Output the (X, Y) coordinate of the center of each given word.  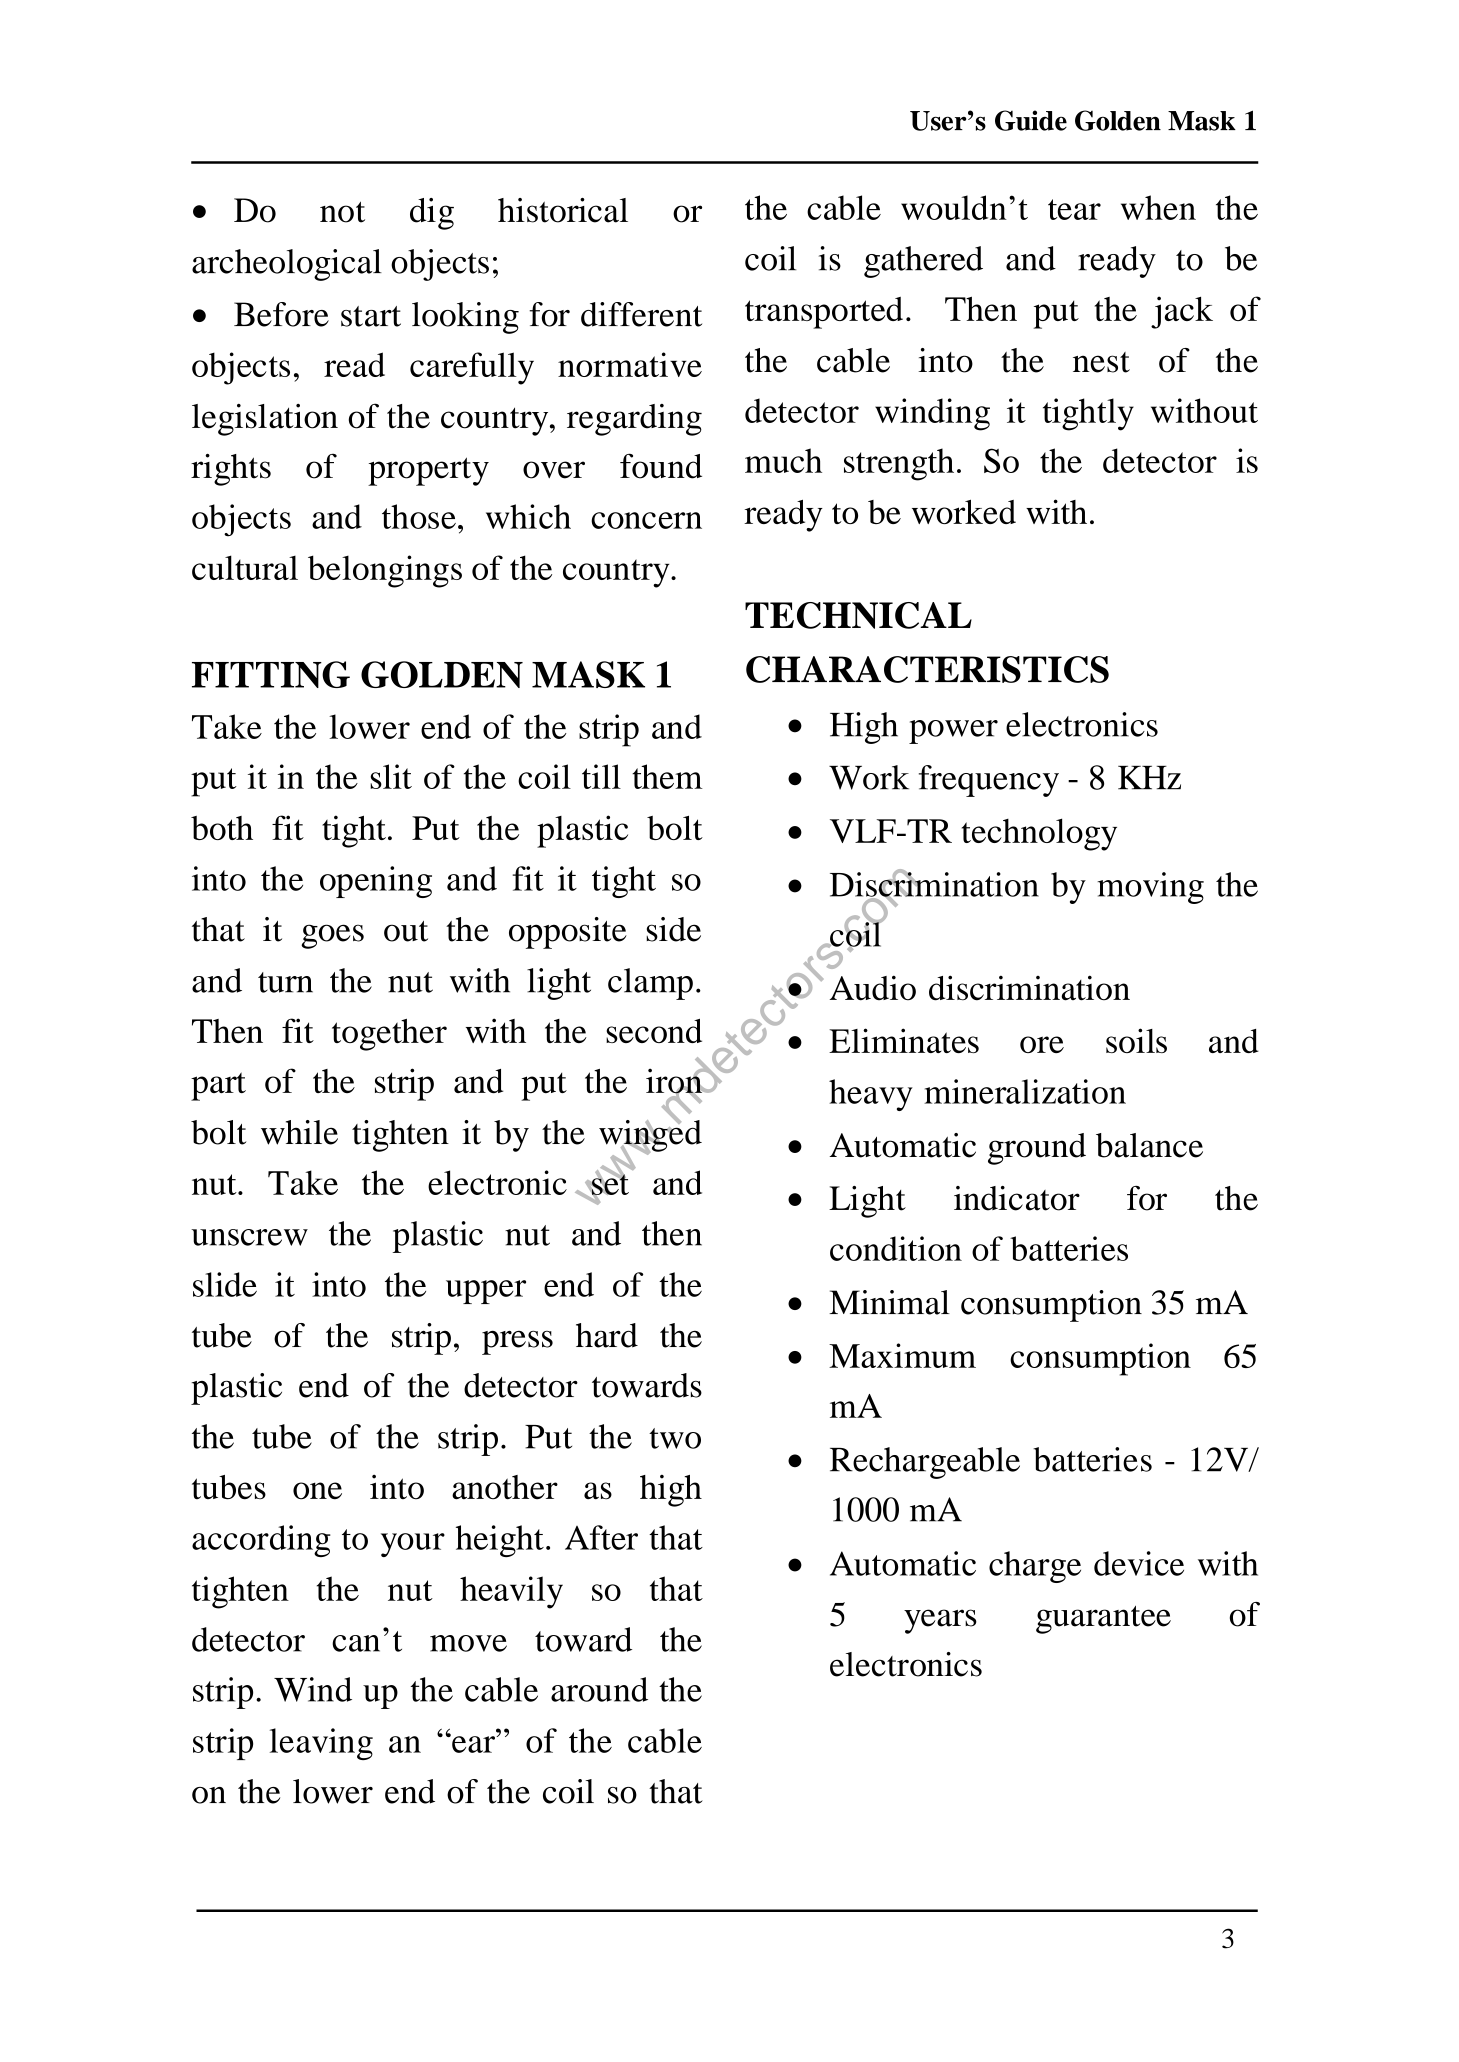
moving (1151, 888)
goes (332, 936)
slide (225, 1284)
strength (899, 464)
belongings (385, 571)
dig (432, 214)
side (673, 929)
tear (1074, 209)
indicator (1017, 1198)
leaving (321, 1744)
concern (646, 520)
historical (563, 210)
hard (607, 1335)
